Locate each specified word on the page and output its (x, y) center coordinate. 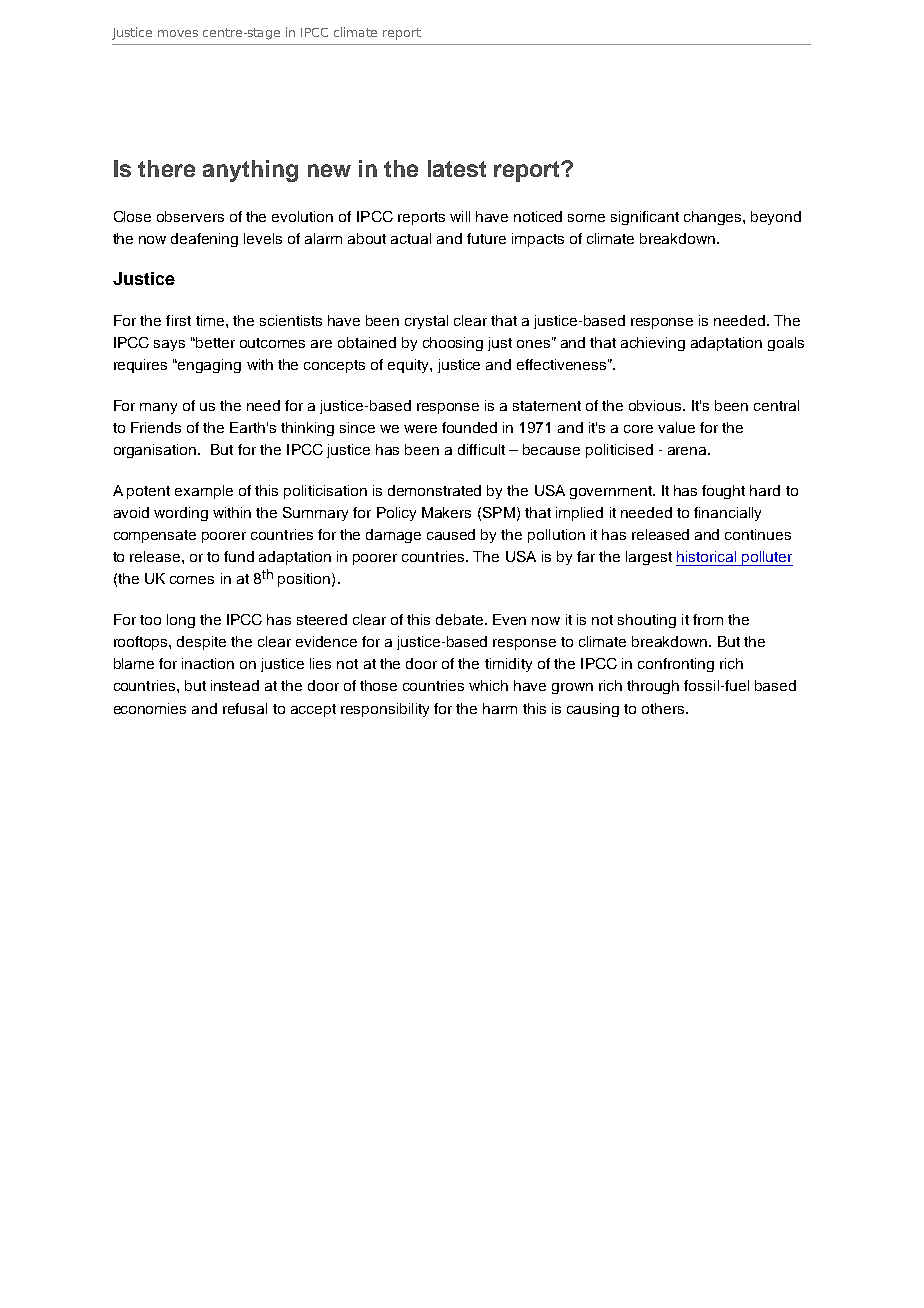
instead (235, 685)
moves (178, 33)
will (460, 216)
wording (181, 514)
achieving (653, 344)
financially (727, 514)
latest (457, 168)
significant (645, 218)
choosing (453, 344)
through (653, 687)
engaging (208, 366)
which (488, 685)
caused (451, 534)
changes (714, 218)
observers (190, 216)
